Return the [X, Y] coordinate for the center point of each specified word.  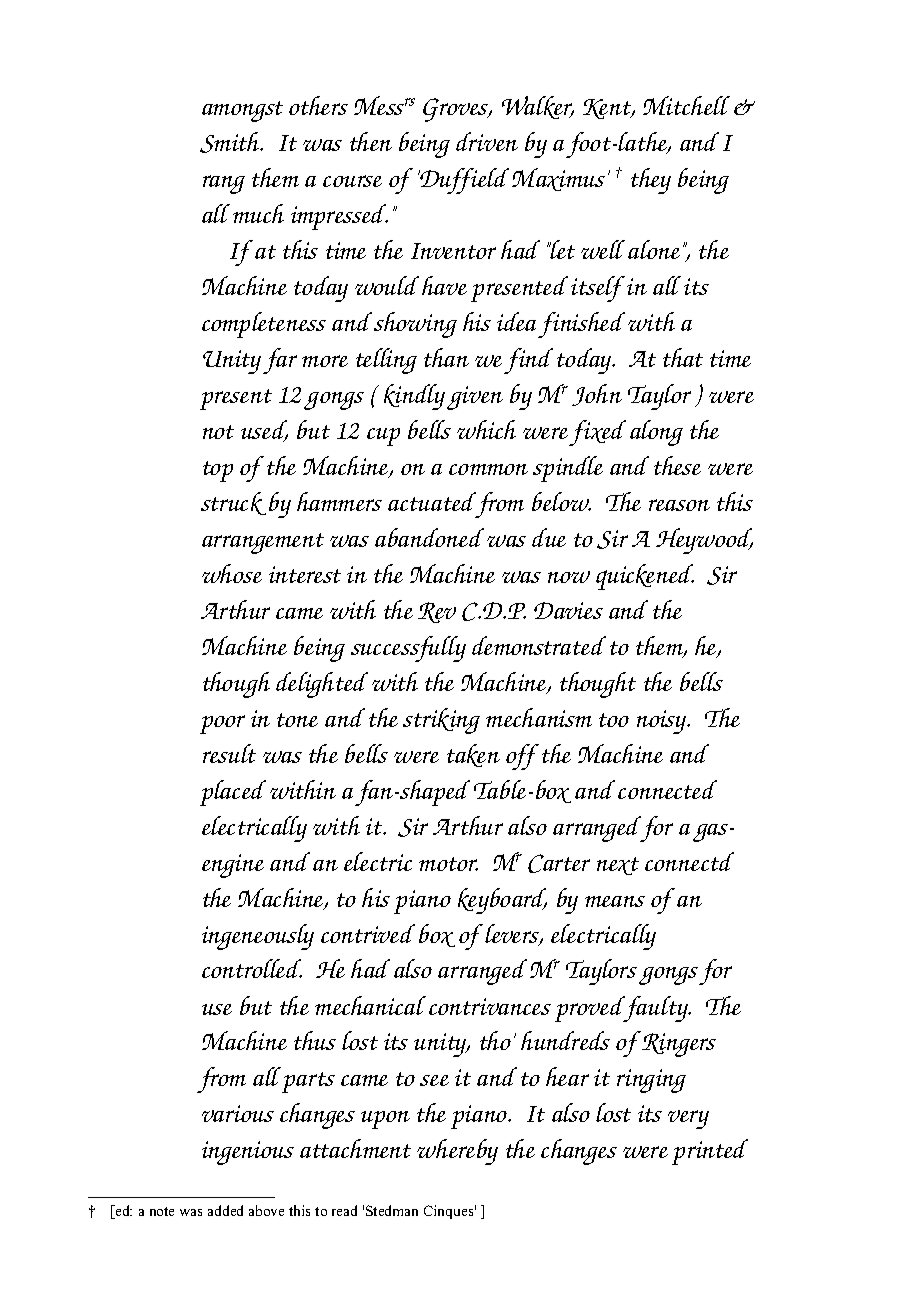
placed [233, 793]
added [225, 1210]
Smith [231, 142]
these [677, 465]
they [651, 181]
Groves [457, 110]
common [488, 469]
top [218, 471]
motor [448, 864]
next [618, 866]
